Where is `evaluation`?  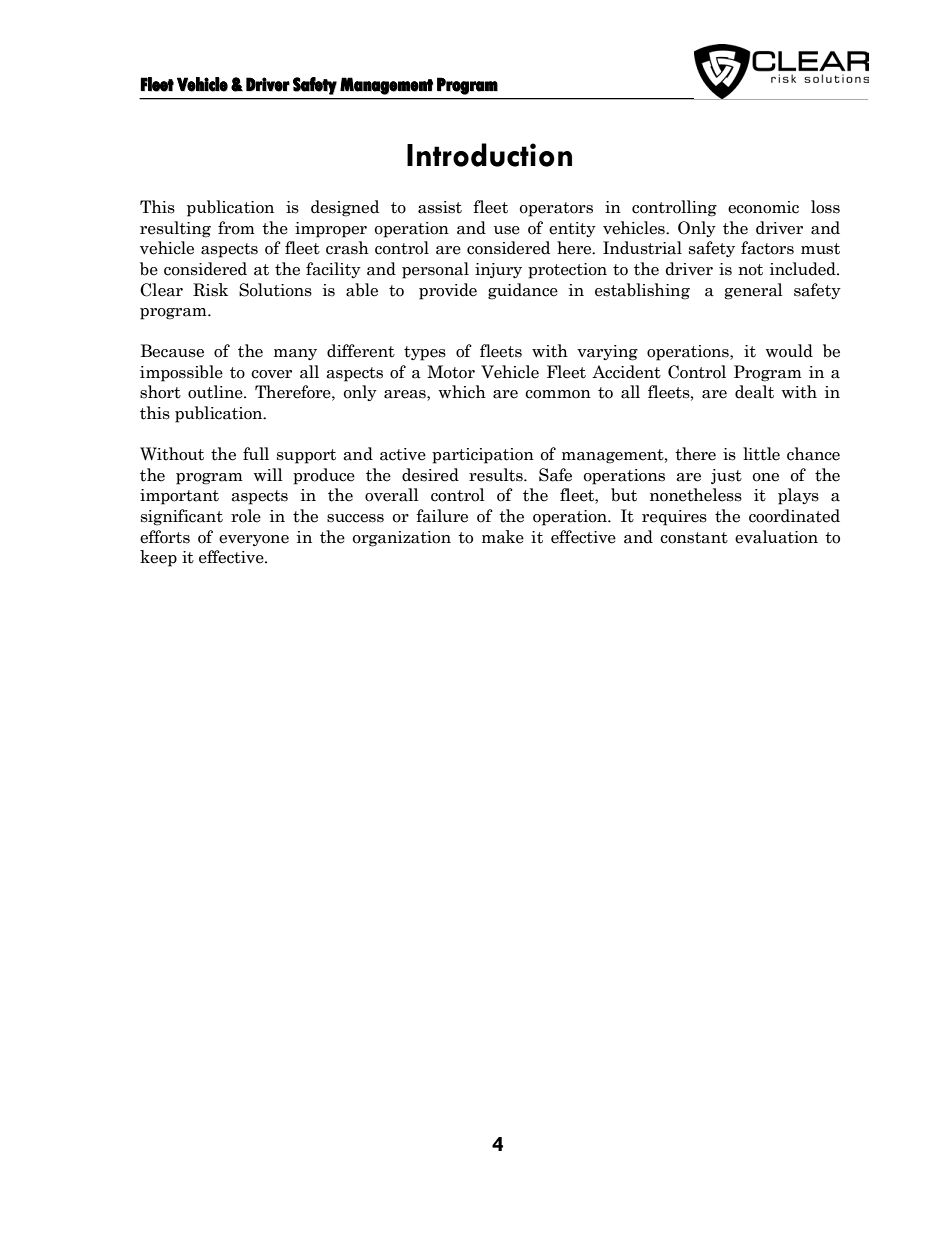 evaluation is located at coordinates (776, 537).
